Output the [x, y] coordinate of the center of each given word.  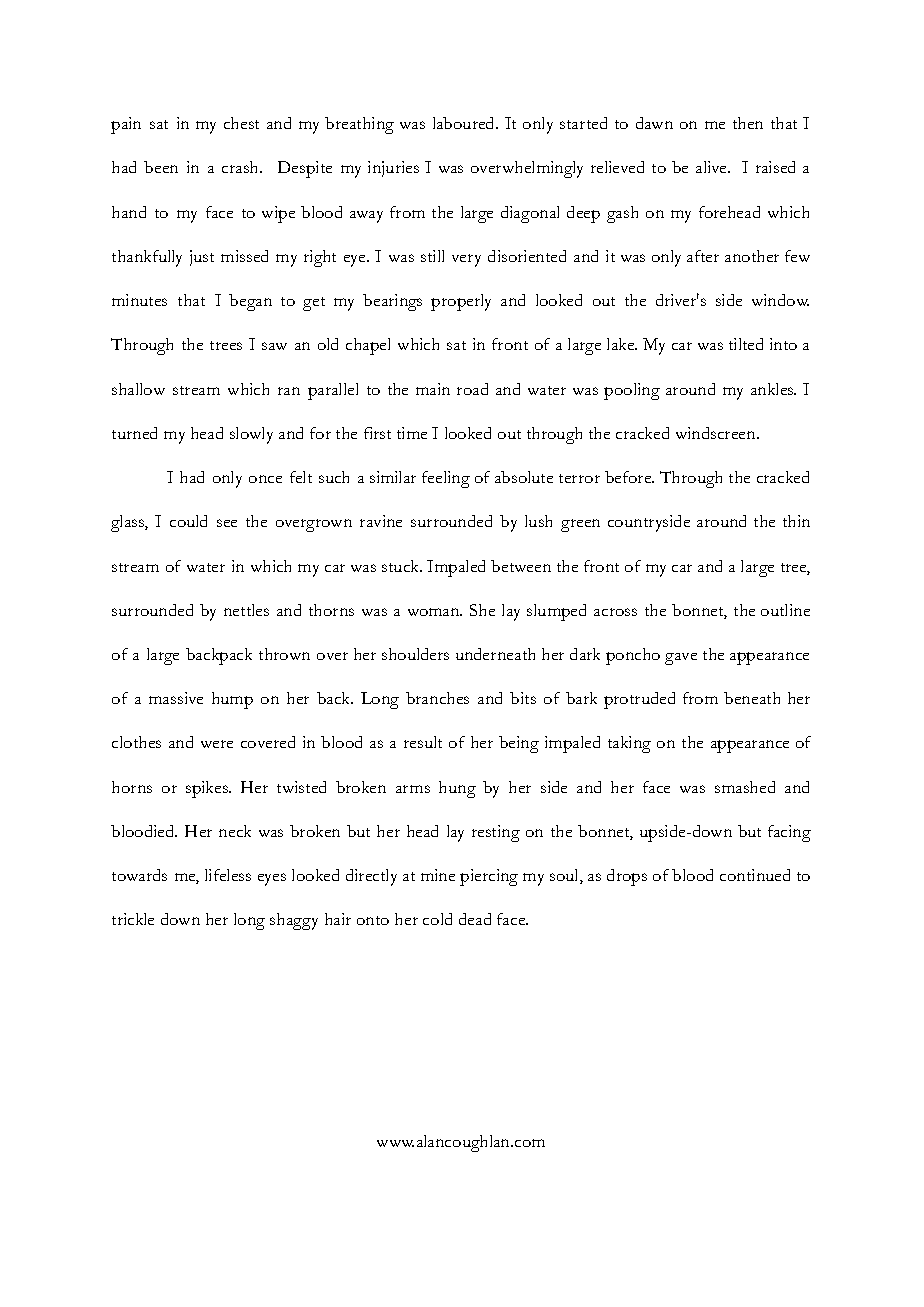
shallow [138, 389]
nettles [246, 610]
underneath [495, 654]
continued [755, 875]
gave [681, 659]
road [472, 389]
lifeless [228, 875]
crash [242, 167]
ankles [773, 389]
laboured [465, 123]
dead [475, 919]
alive [713, 167]
